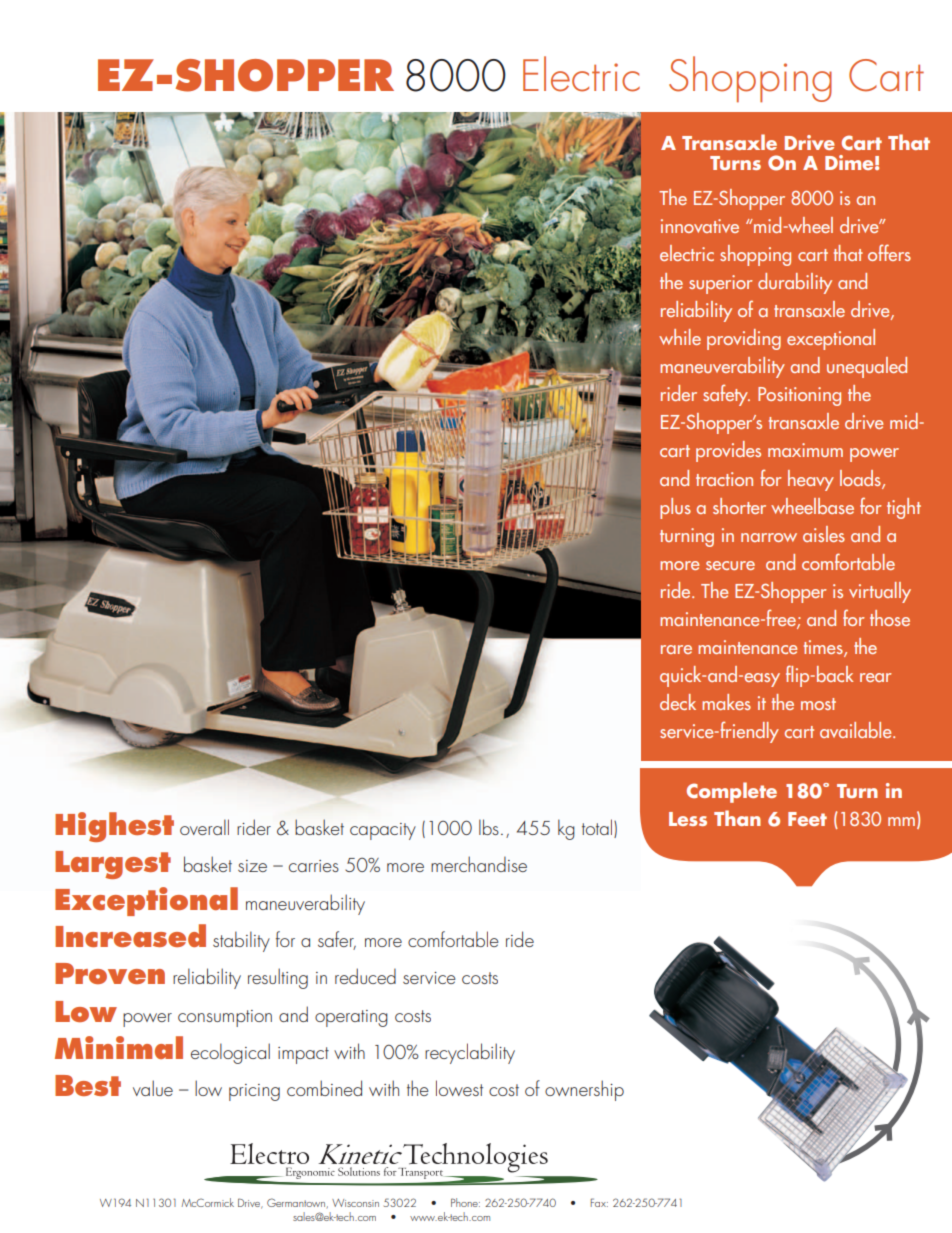 The height and width of the screenshot is (1233, 952). I want to click on ownership, so click(584, 1090).
